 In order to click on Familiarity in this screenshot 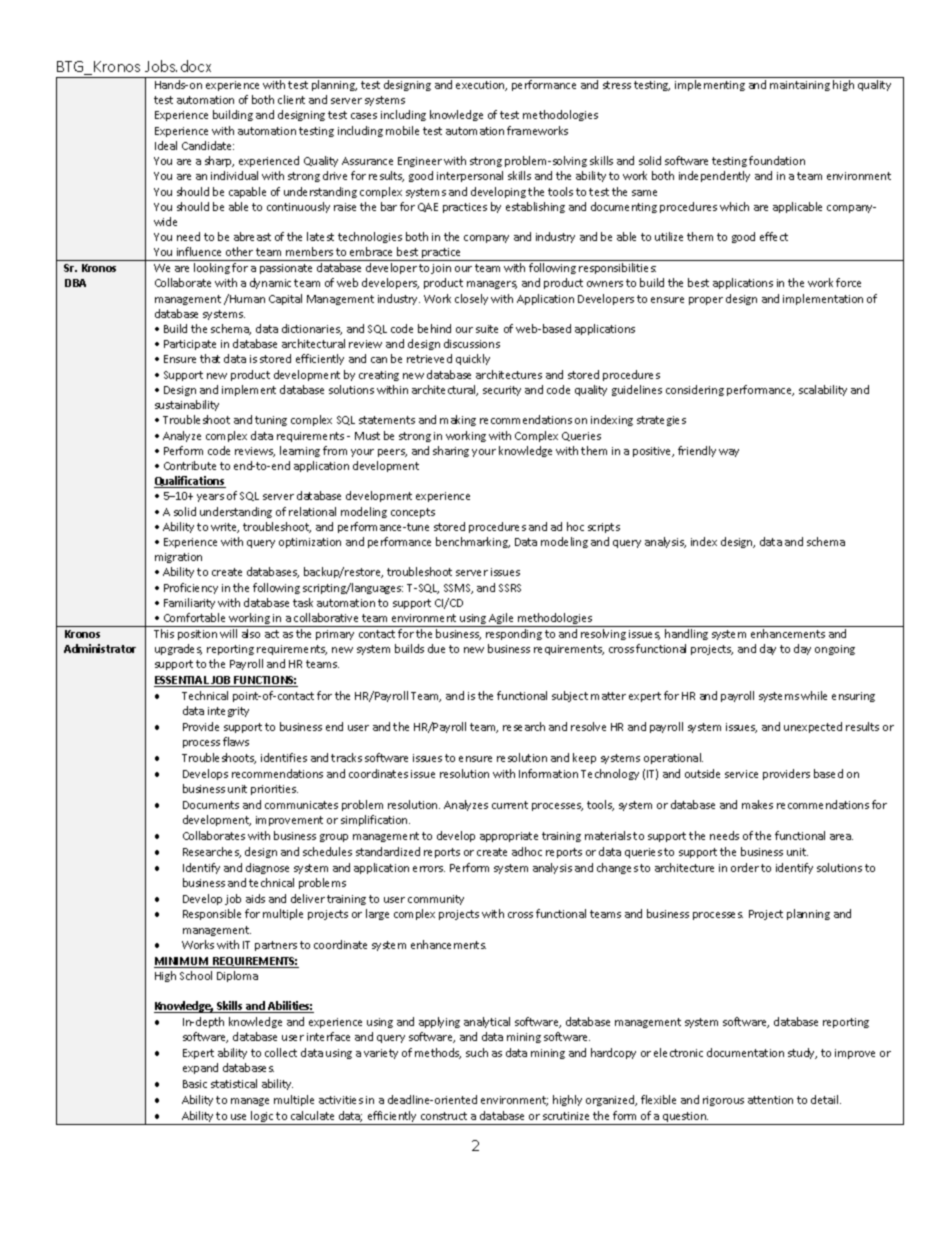, I will do `click(189, 603)`.
